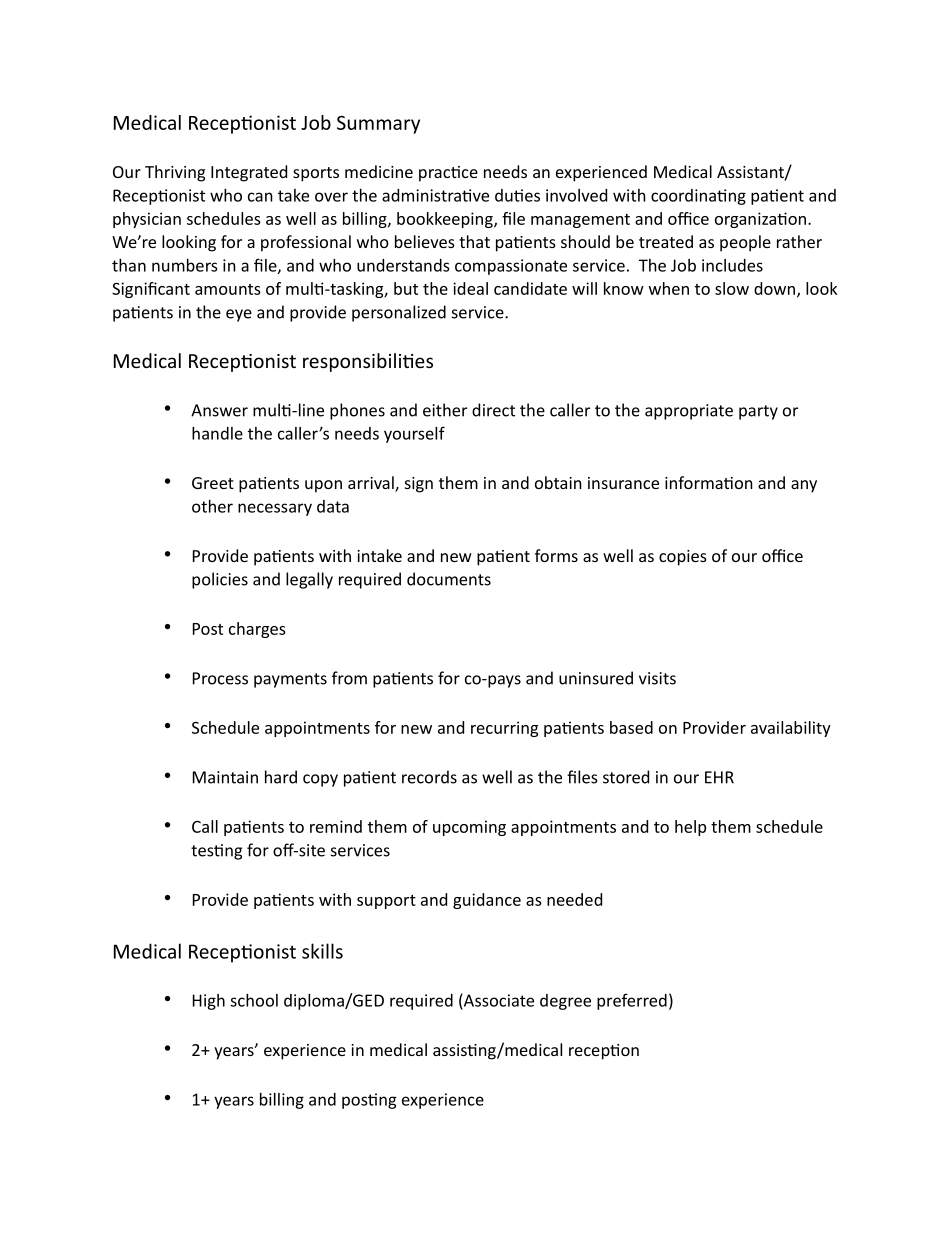 Image resolution: width=952 pixels, height=1233 pixels. Describe the element at coordinates (504, 729) in the document. I see `recurring` at that location.
